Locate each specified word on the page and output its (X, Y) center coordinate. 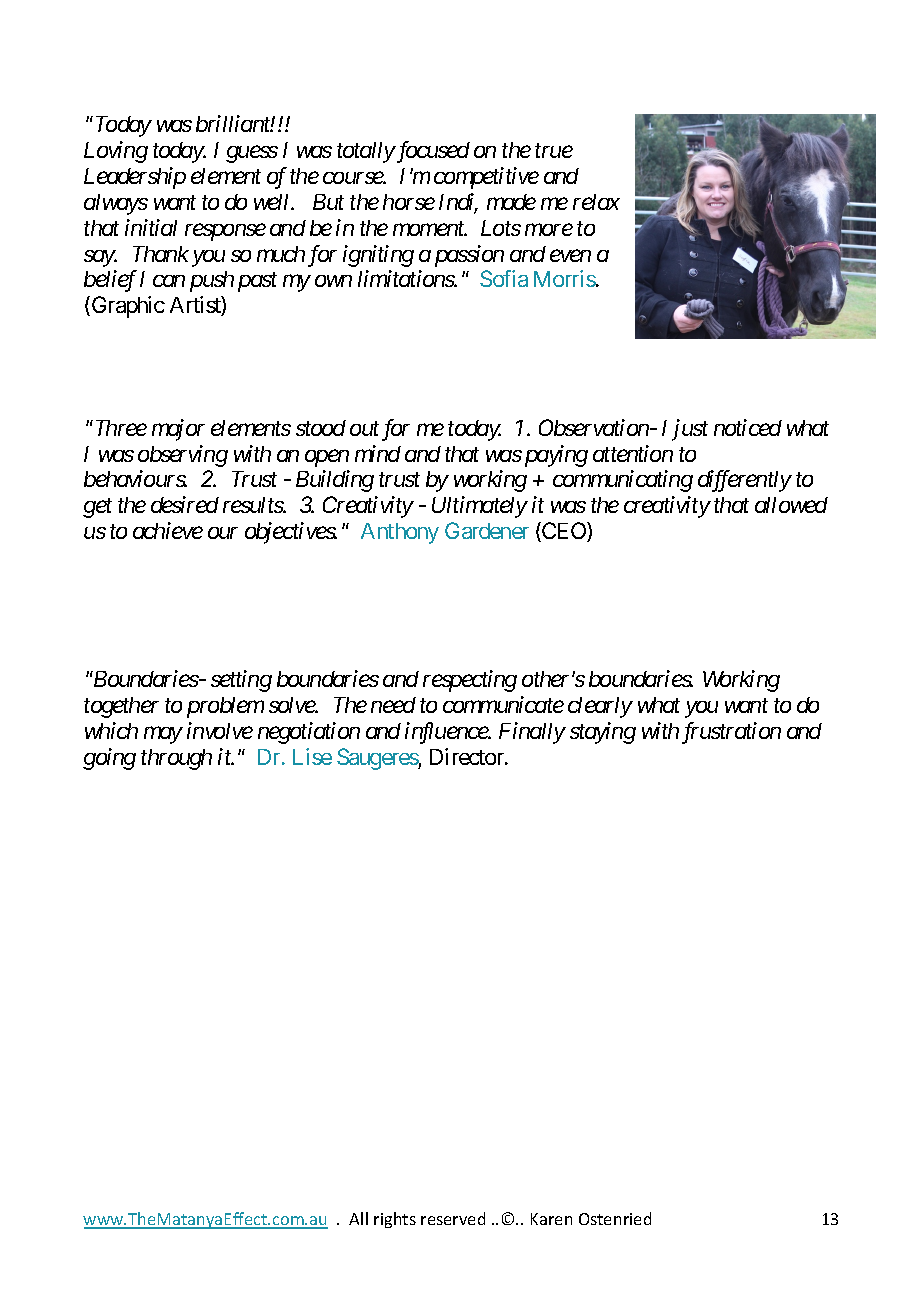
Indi (458, 203)
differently (745, 481)
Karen (551, 1219)
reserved (453, 1218)
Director (468, 756)
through (176, 759)
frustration (731, 733)
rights (395, 1220)
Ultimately (480, 507)
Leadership (135, 178)
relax (596, 202)
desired (185, 504)
